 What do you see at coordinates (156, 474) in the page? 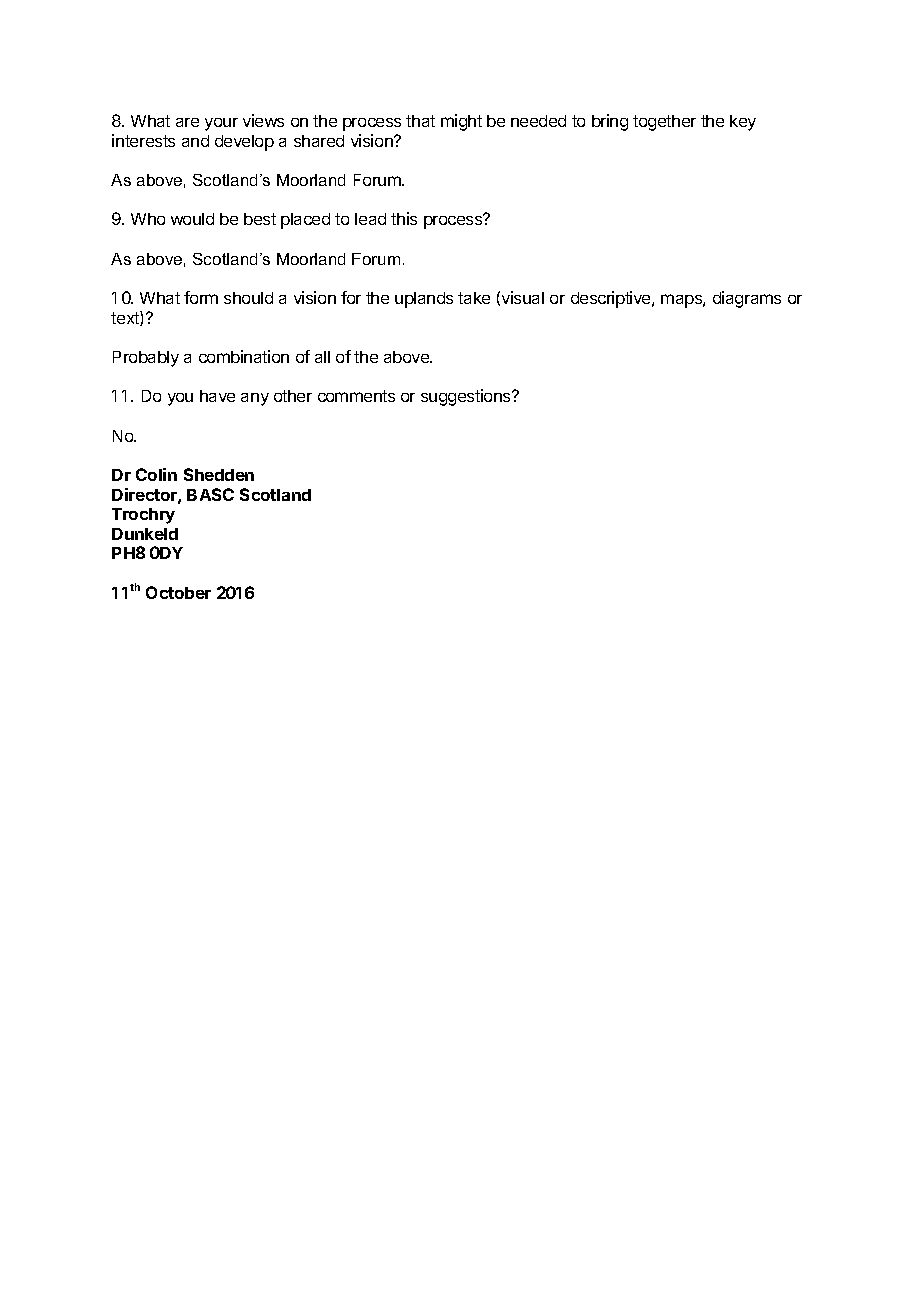
I see `Colin` at bounding box center [156, 474].
